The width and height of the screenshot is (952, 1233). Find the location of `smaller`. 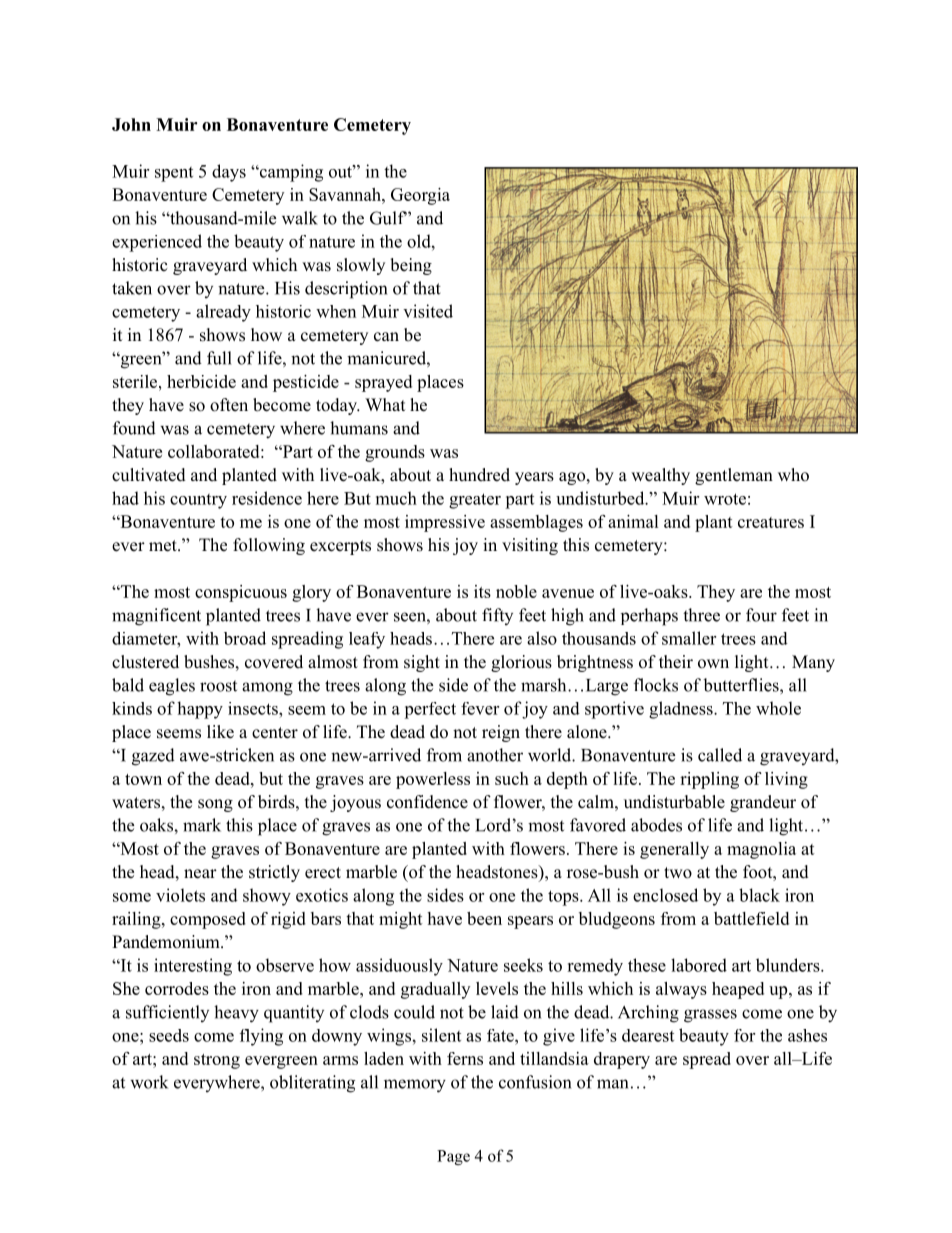

smaller is located at coordinates (689, 638).
